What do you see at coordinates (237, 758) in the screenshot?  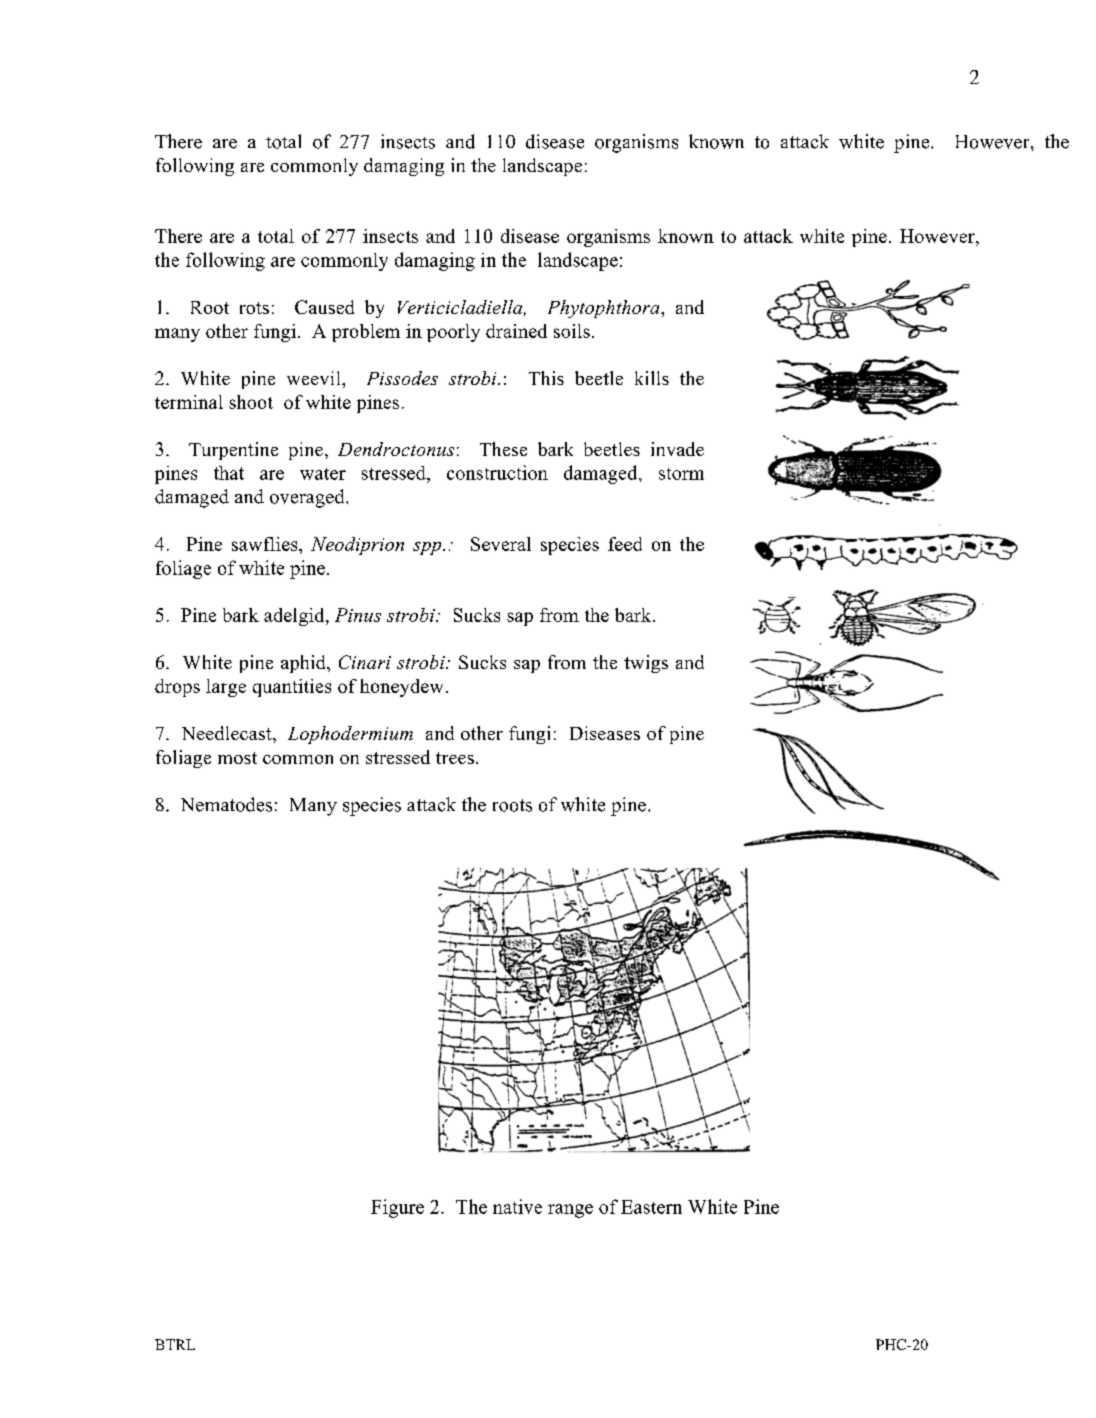 I see `most` at bounding box center [237, 758].
